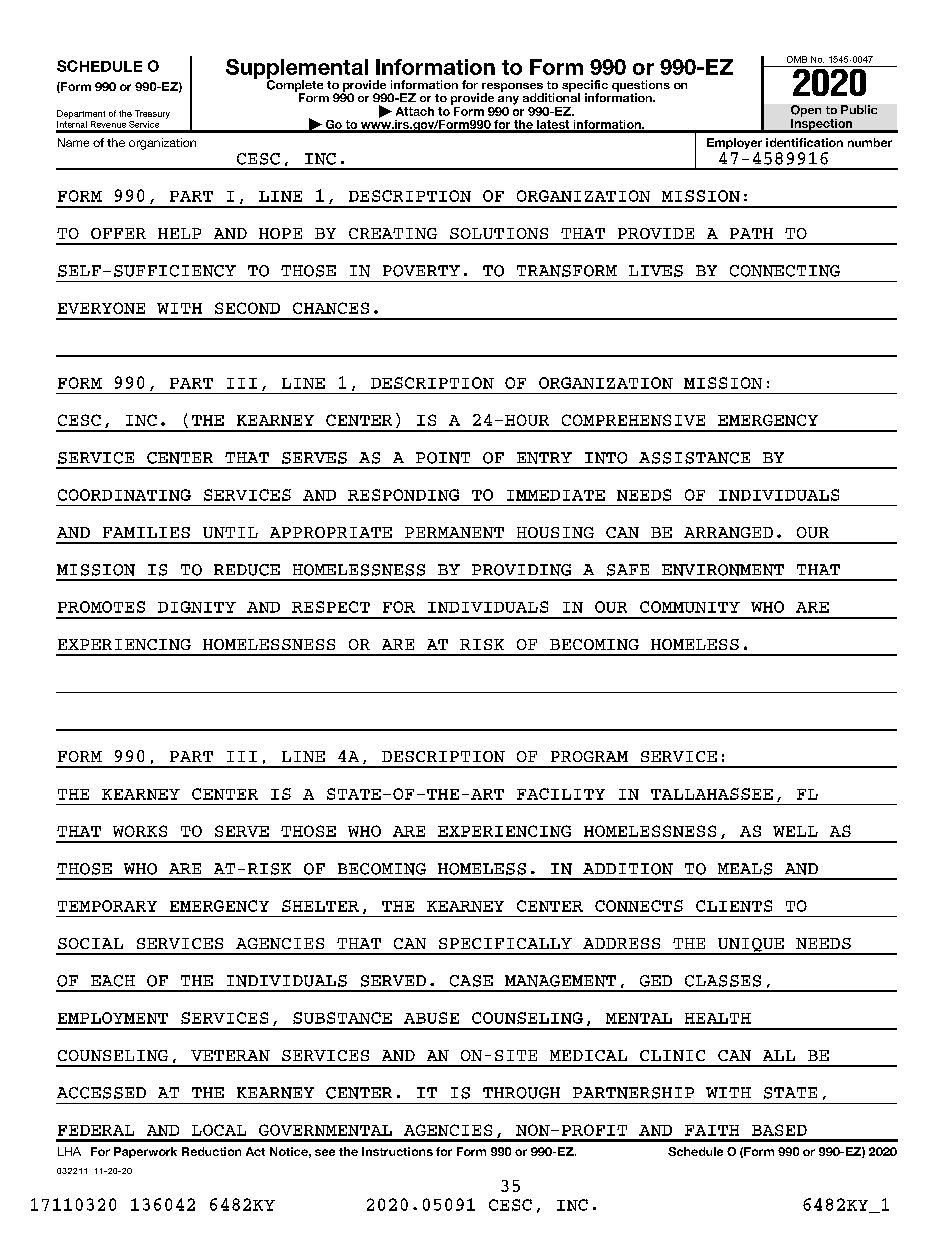 The image size is (952, 1233). Describe the element at coordinates (145, 1152) in the screenshot. I see `Paperwork` at that location.
